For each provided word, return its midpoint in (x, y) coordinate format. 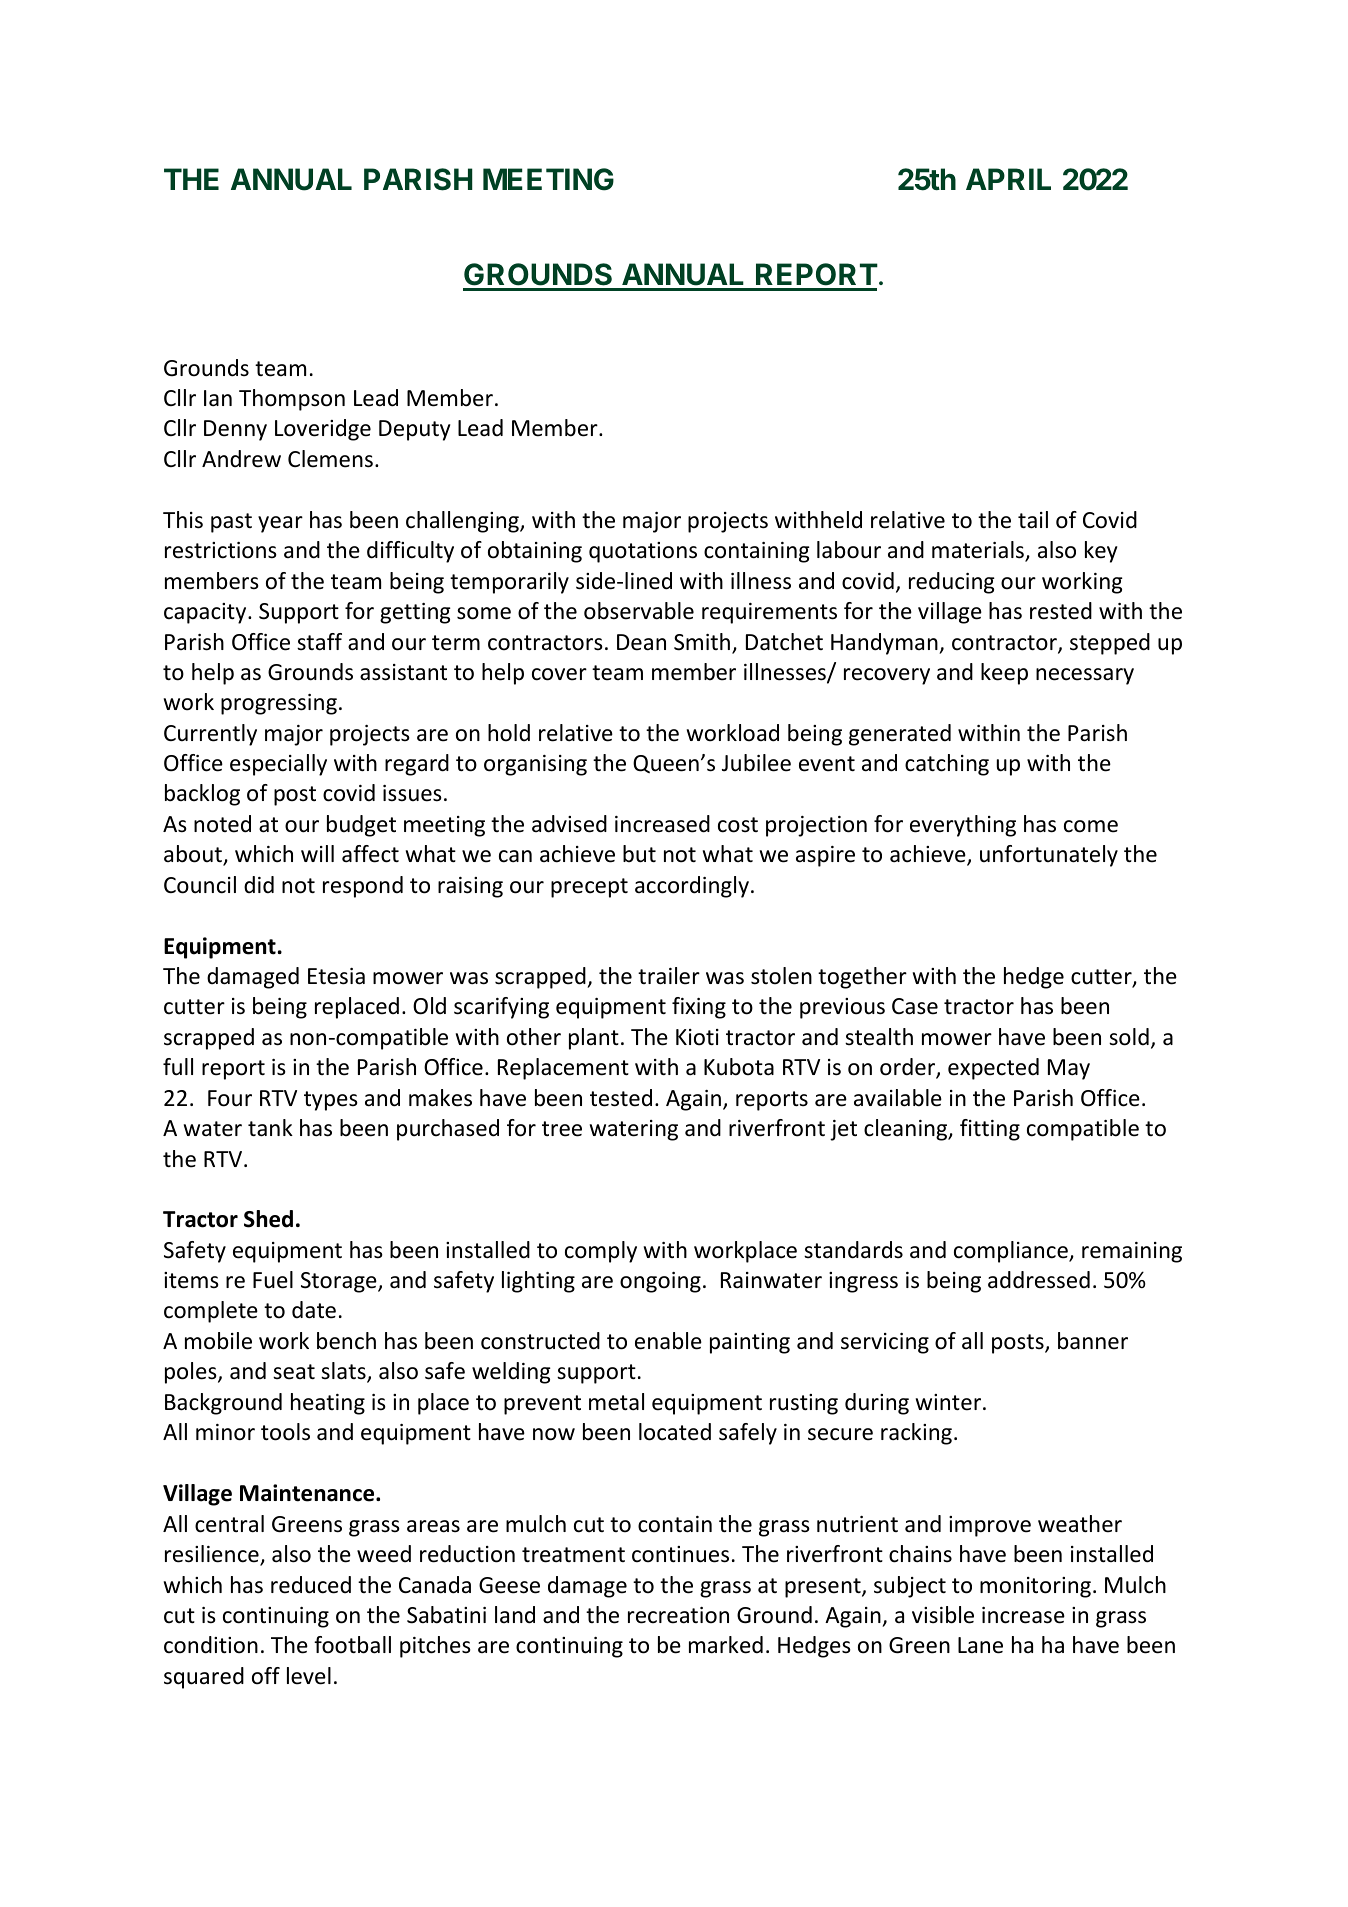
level (309, 1676)
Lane (980, 1645)
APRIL (1008, 179)
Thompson (292, 400)
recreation (678, 1615)
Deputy (415, 430)
